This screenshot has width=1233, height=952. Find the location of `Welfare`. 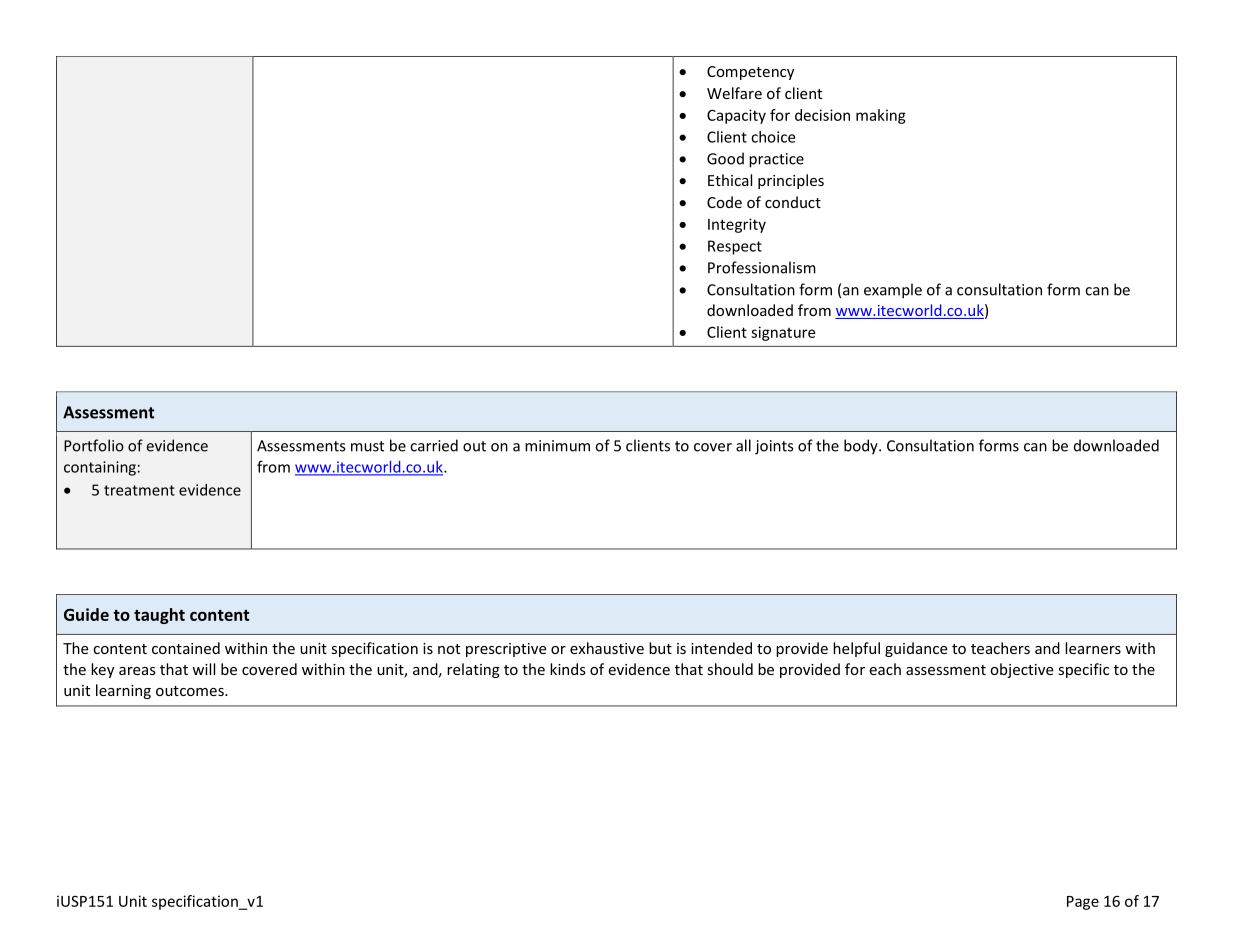

Welfare is located at coordinates (734, 93).
